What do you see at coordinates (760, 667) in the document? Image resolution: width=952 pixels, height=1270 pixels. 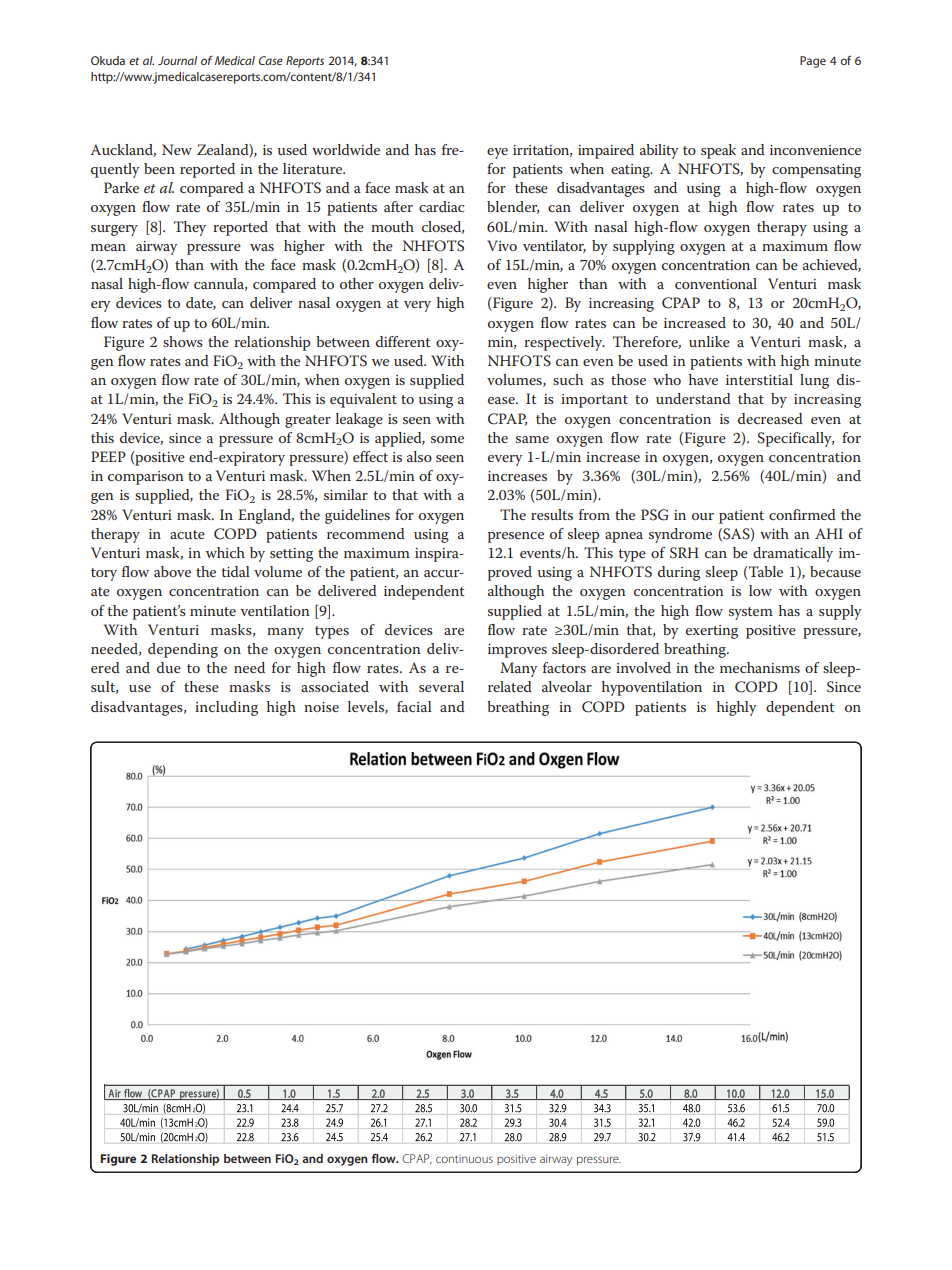 I see `mechanisms` at bounding box center [760, 667].
